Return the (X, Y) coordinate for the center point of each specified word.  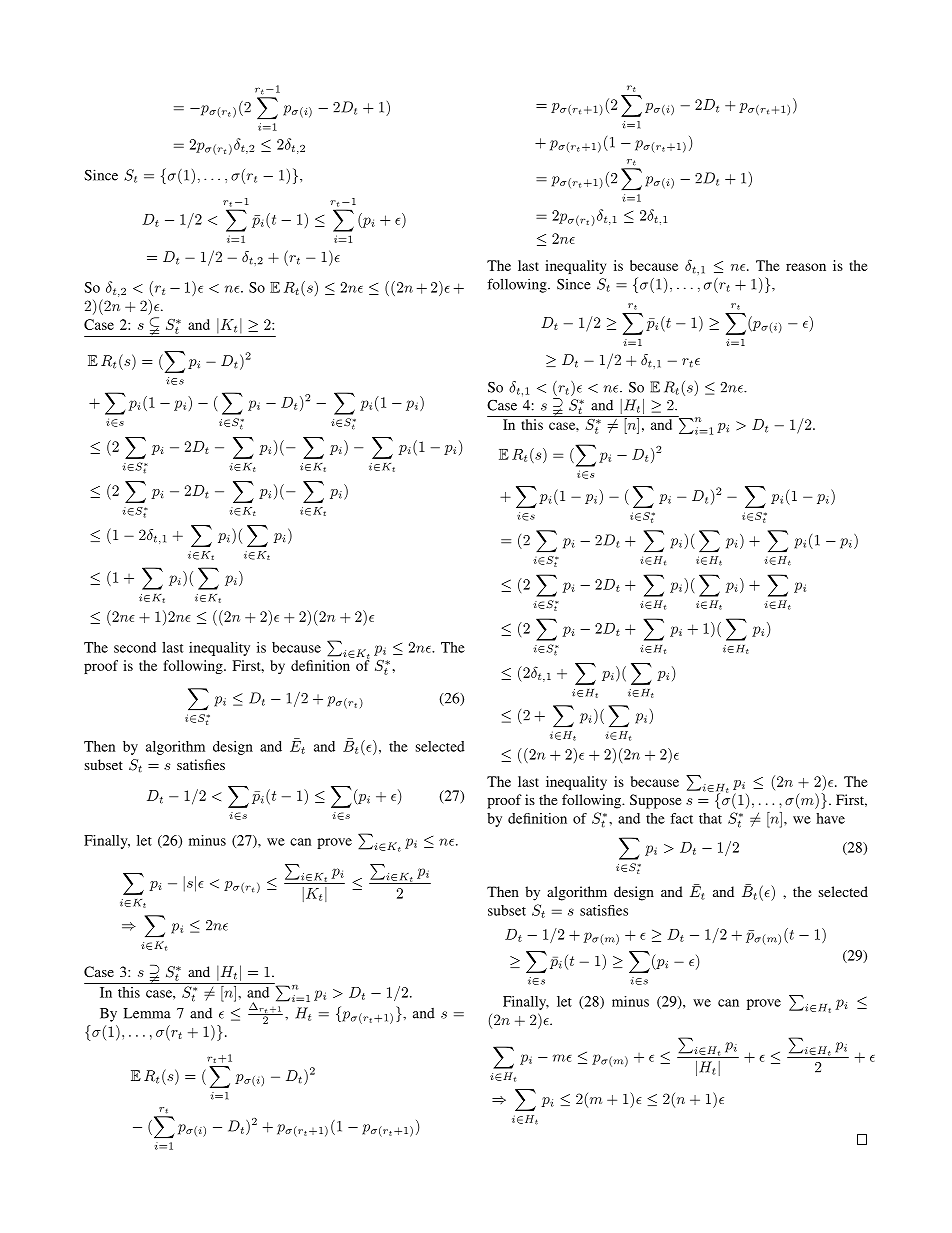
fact (681, 818)
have (830, 818)
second (135, 647)
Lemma (147, 1013)
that (710, 818)
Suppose (655, 801)
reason (806, 267)
